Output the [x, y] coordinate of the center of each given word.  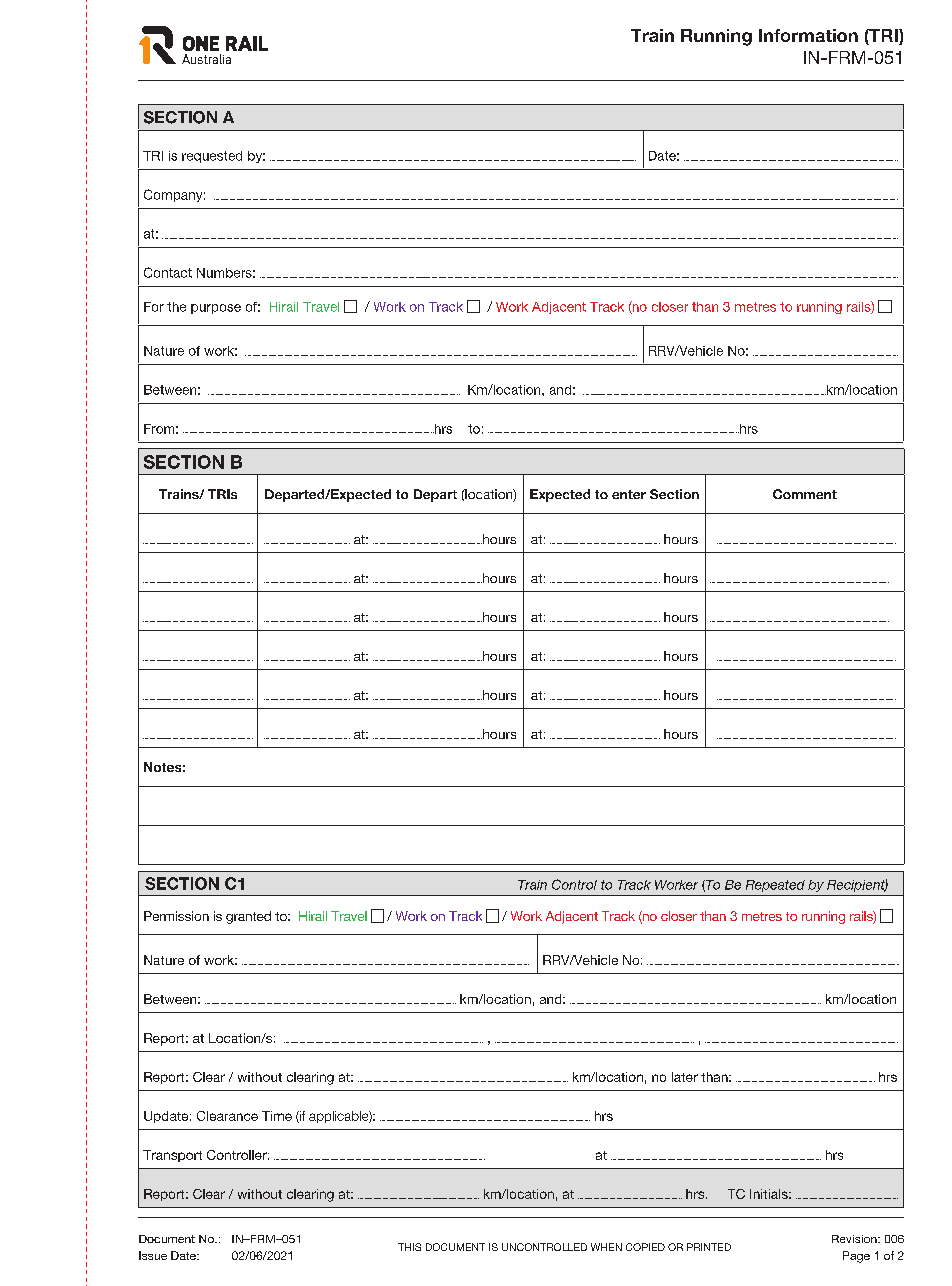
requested [212, 157]
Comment [805, 494]
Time [277, 1116]
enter [629, 494]
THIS [409, 1247]
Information [808, 35]
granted [248, 917]
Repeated [775, 886]
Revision [855, 1239]
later [685, 1077]
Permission [176, 916]
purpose [216, 309]
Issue [153, 1255]
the [176, 307]
